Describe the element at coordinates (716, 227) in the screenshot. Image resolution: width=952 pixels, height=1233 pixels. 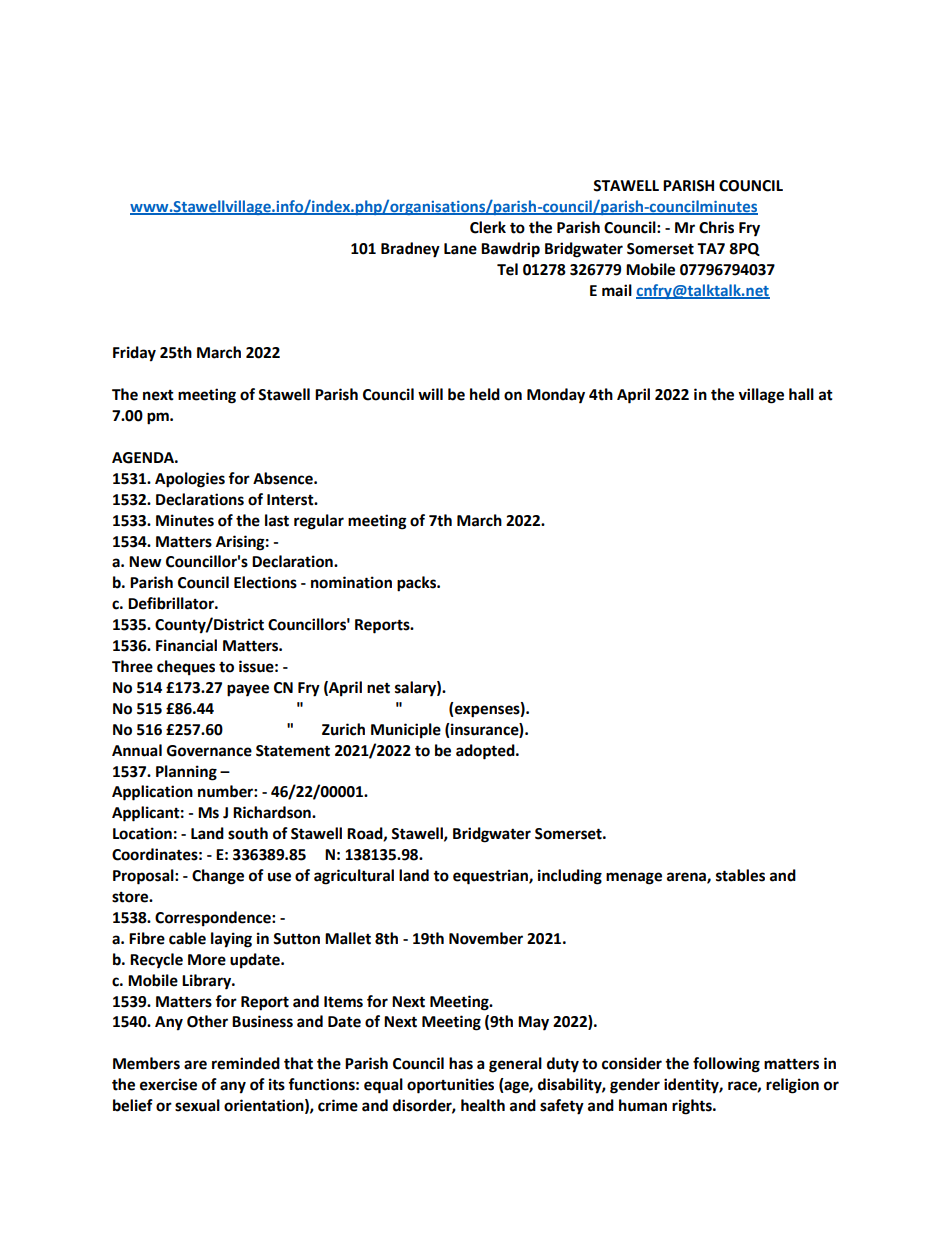
I see `Chris` at that location.
